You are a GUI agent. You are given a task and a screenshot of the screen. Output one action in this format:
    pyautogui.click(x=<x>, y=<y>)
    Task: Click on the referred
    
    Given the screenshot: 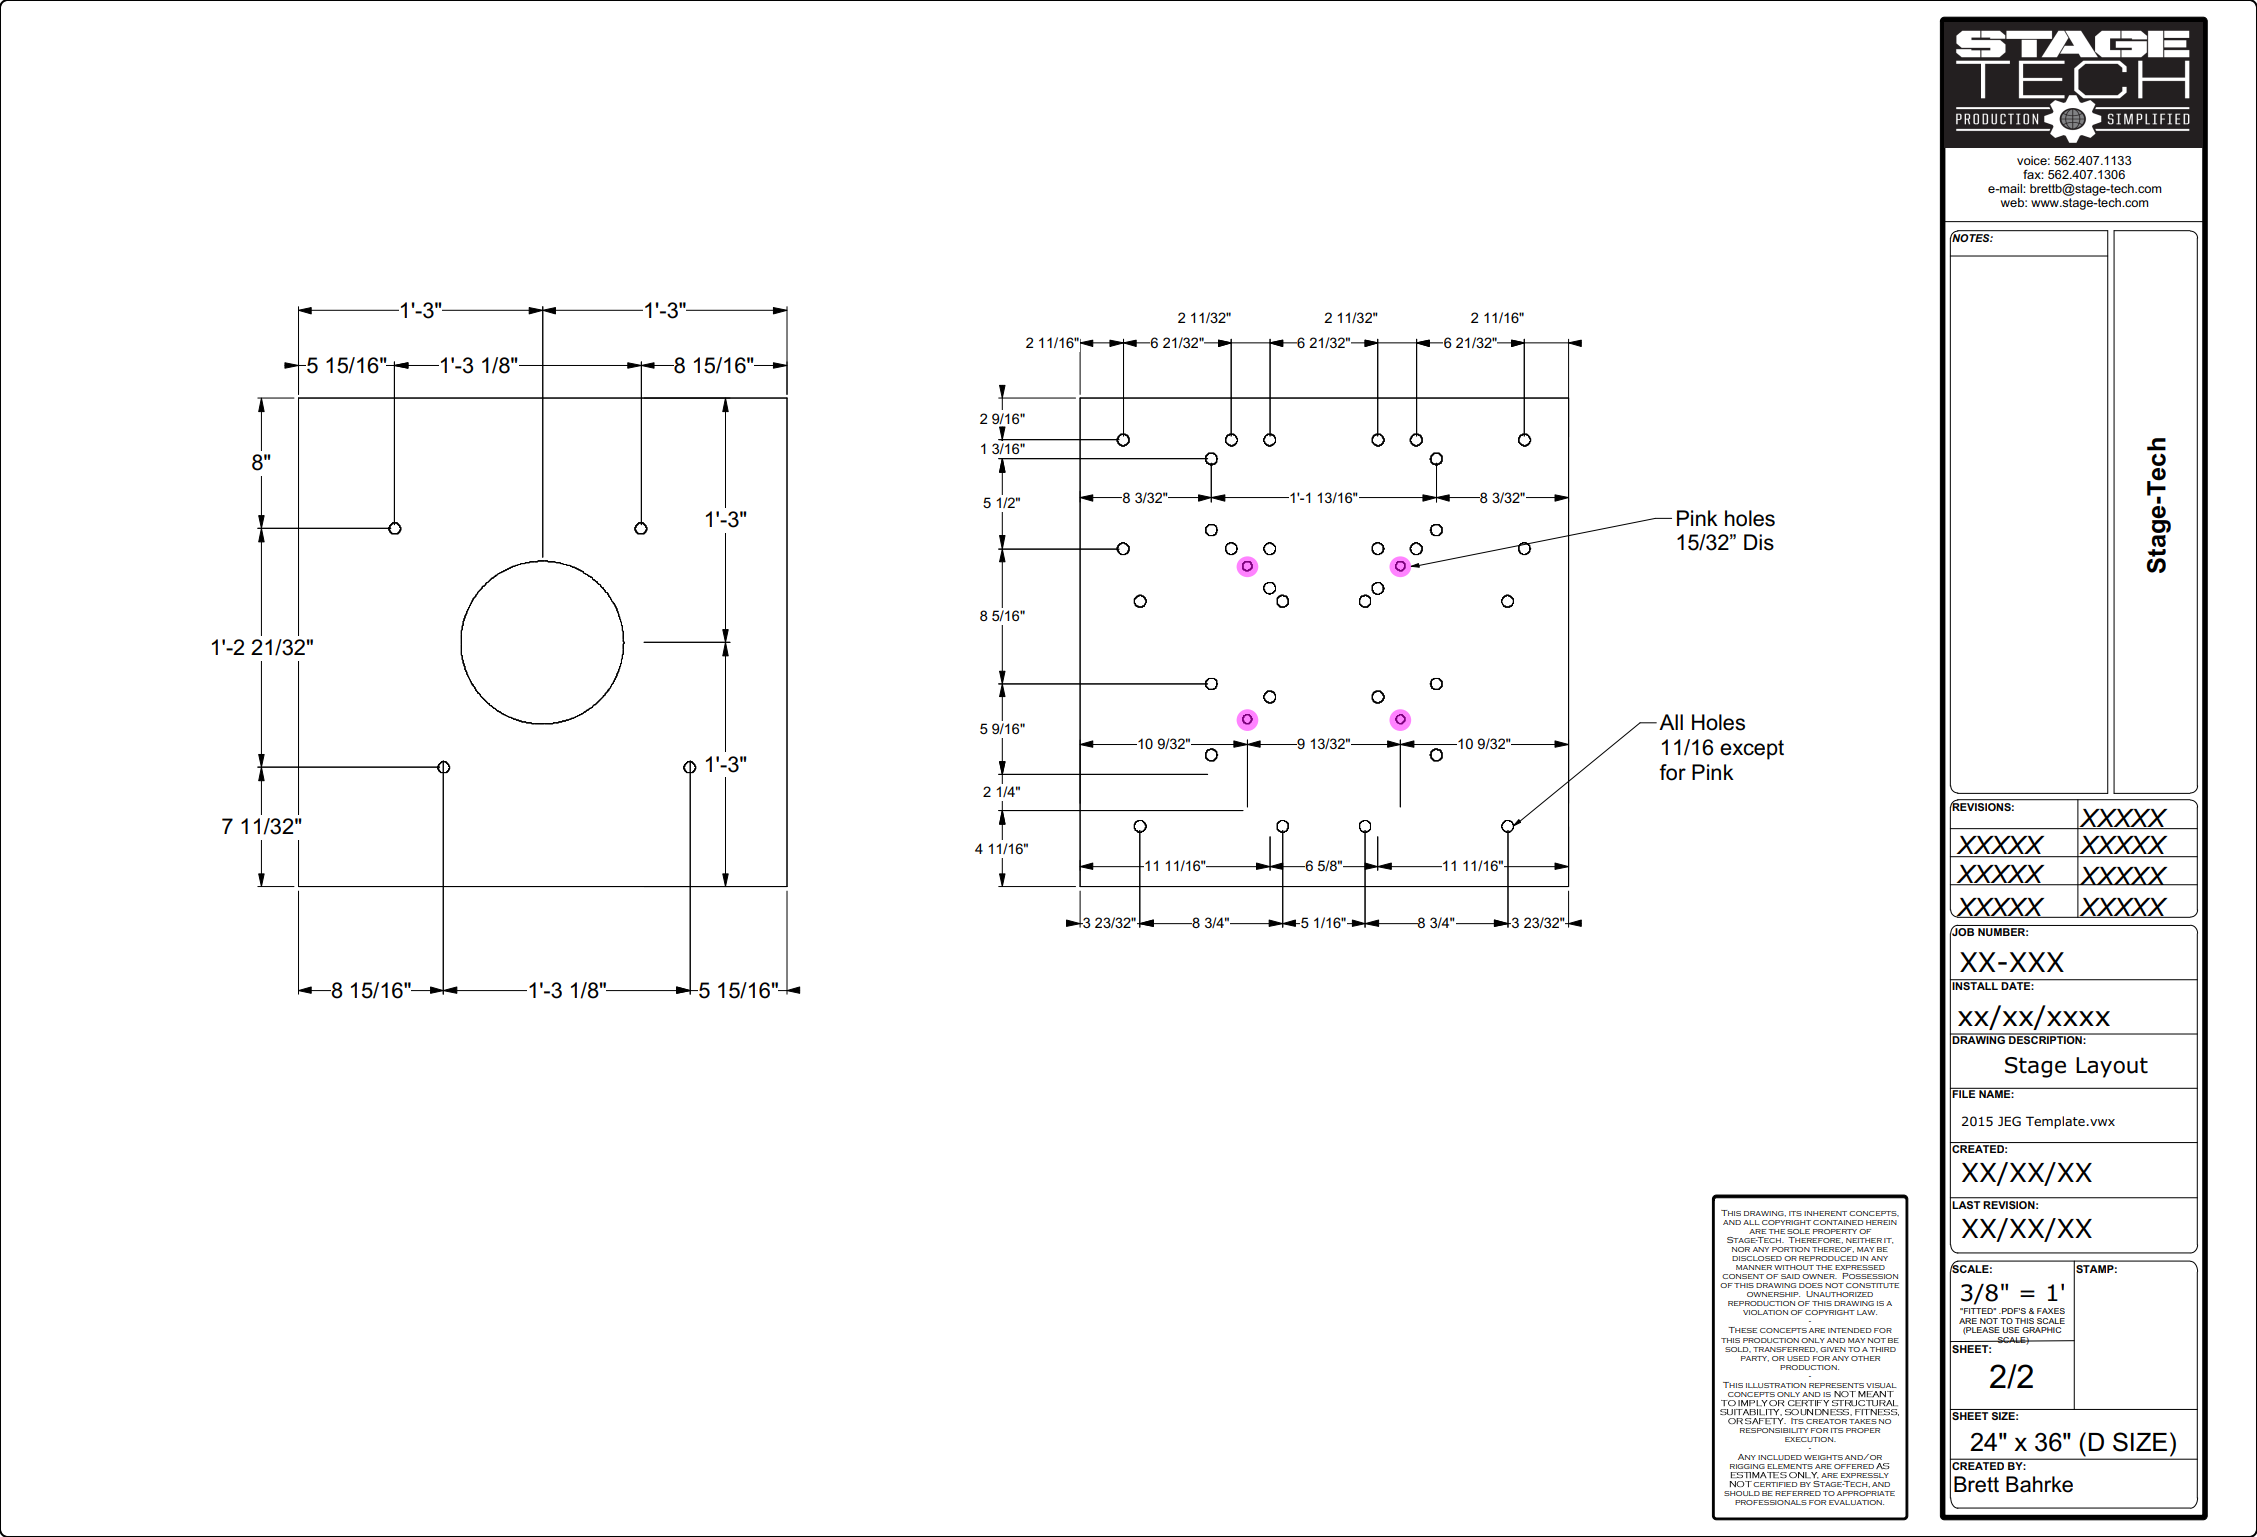 What is the action you would take?
    pyautogui.click(x=1798, y=1493)
